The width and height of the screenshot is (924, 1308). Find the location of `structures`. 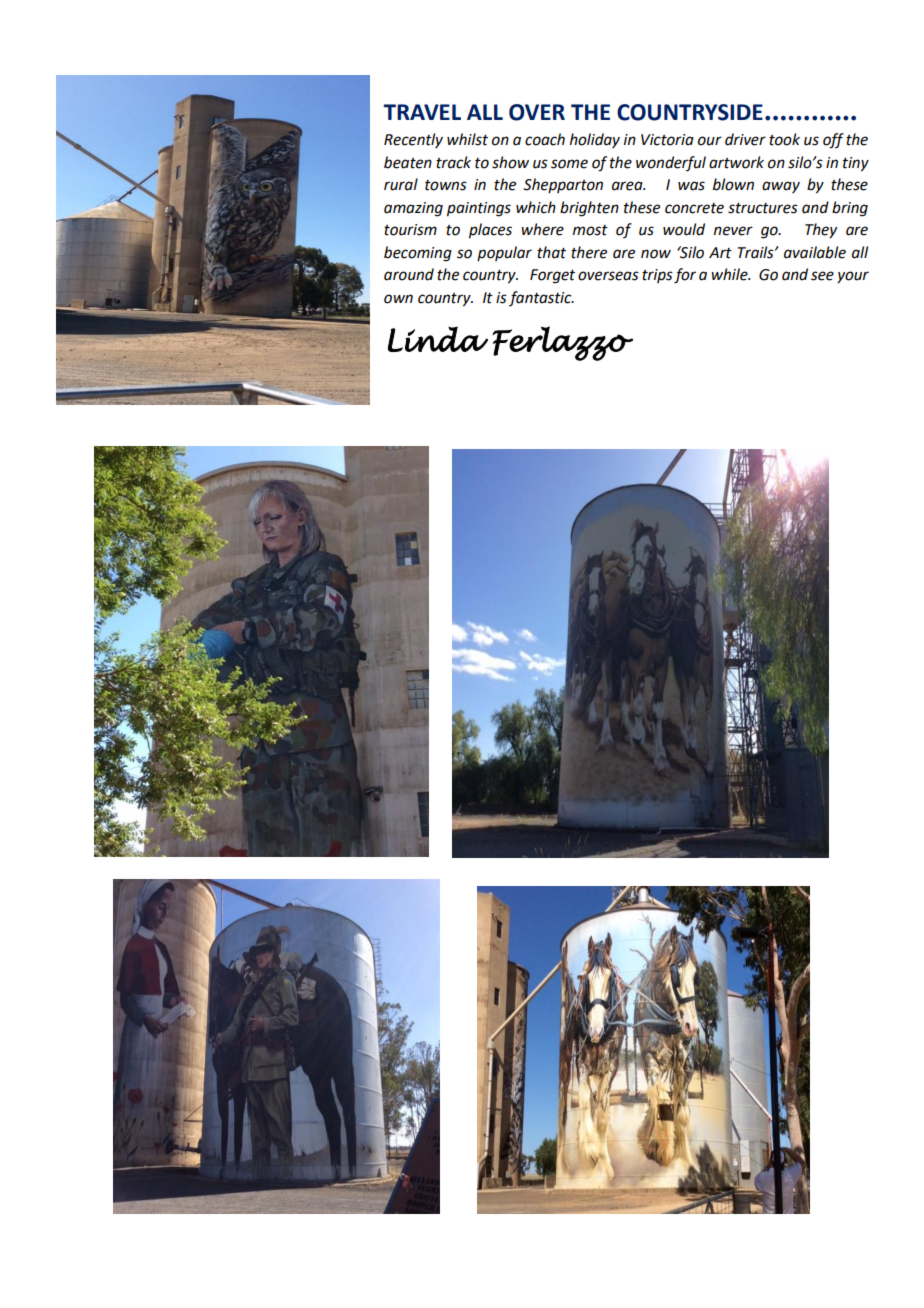

structures is located at coordinates (763, 208).
